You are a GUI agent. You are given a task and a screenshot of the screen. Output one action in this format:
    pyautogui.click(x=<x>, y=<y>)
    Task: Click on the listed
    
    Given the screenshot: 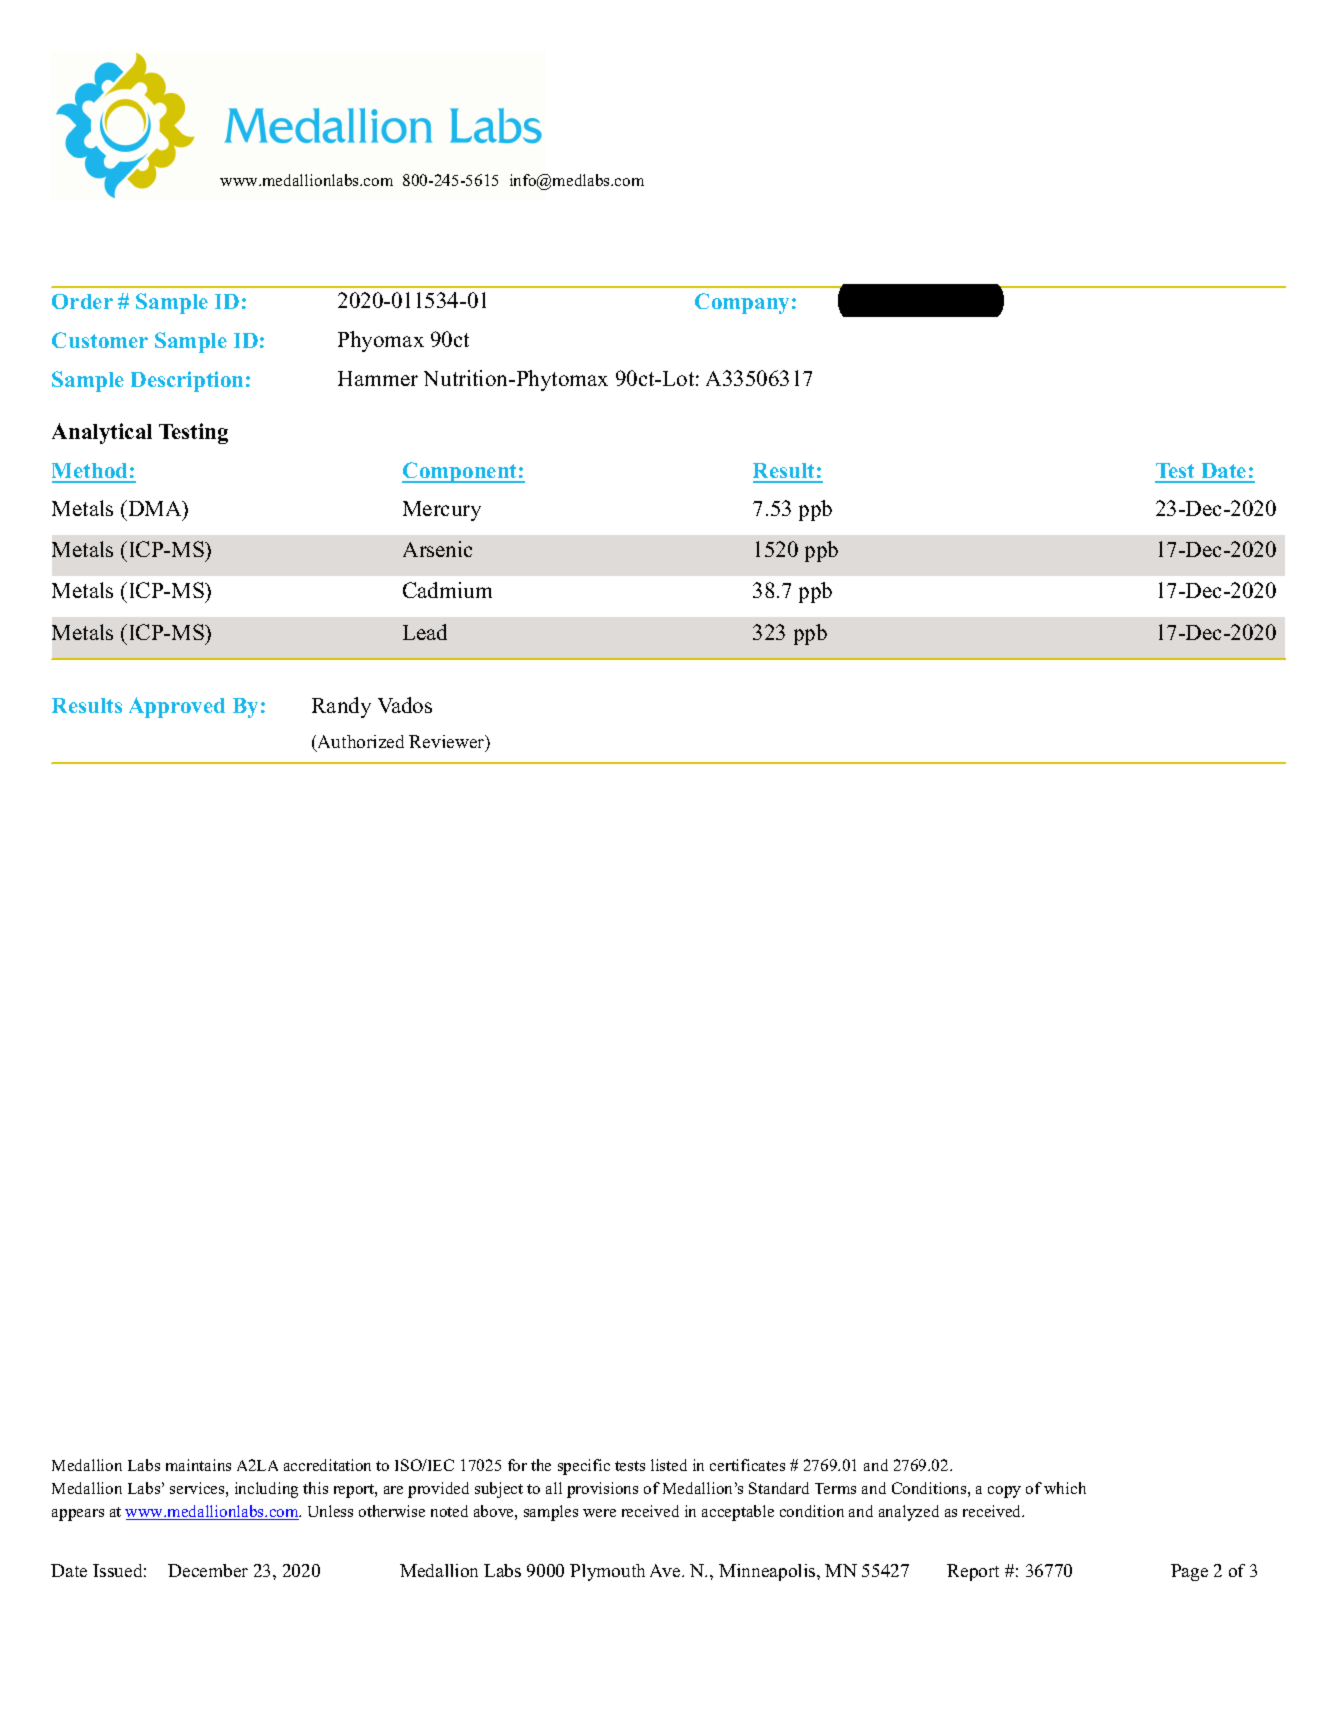 What is the action you would take?
    pyautogui.click(x=669, y=1465)
